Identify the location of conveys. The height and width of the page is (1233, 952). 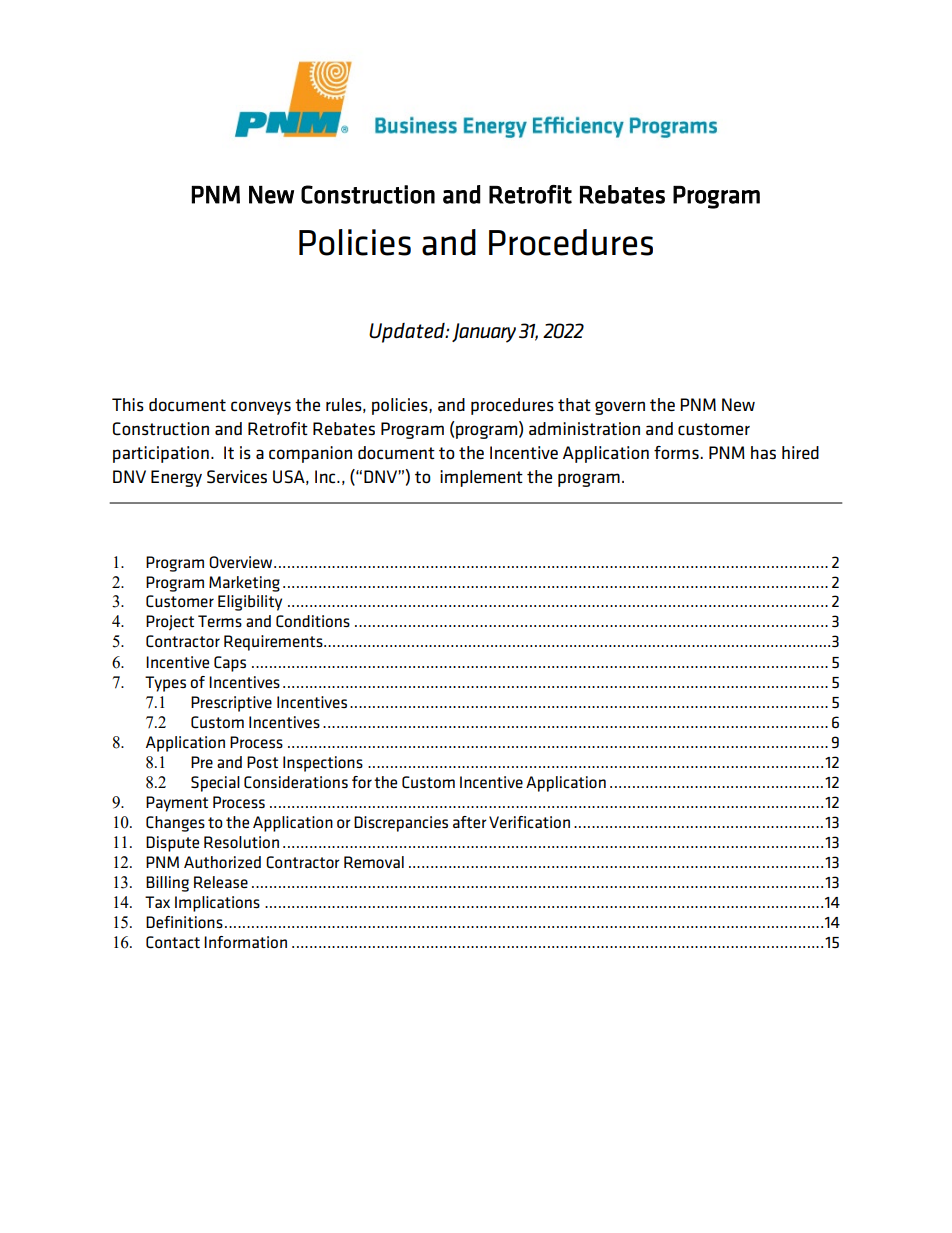
(261, 408).
